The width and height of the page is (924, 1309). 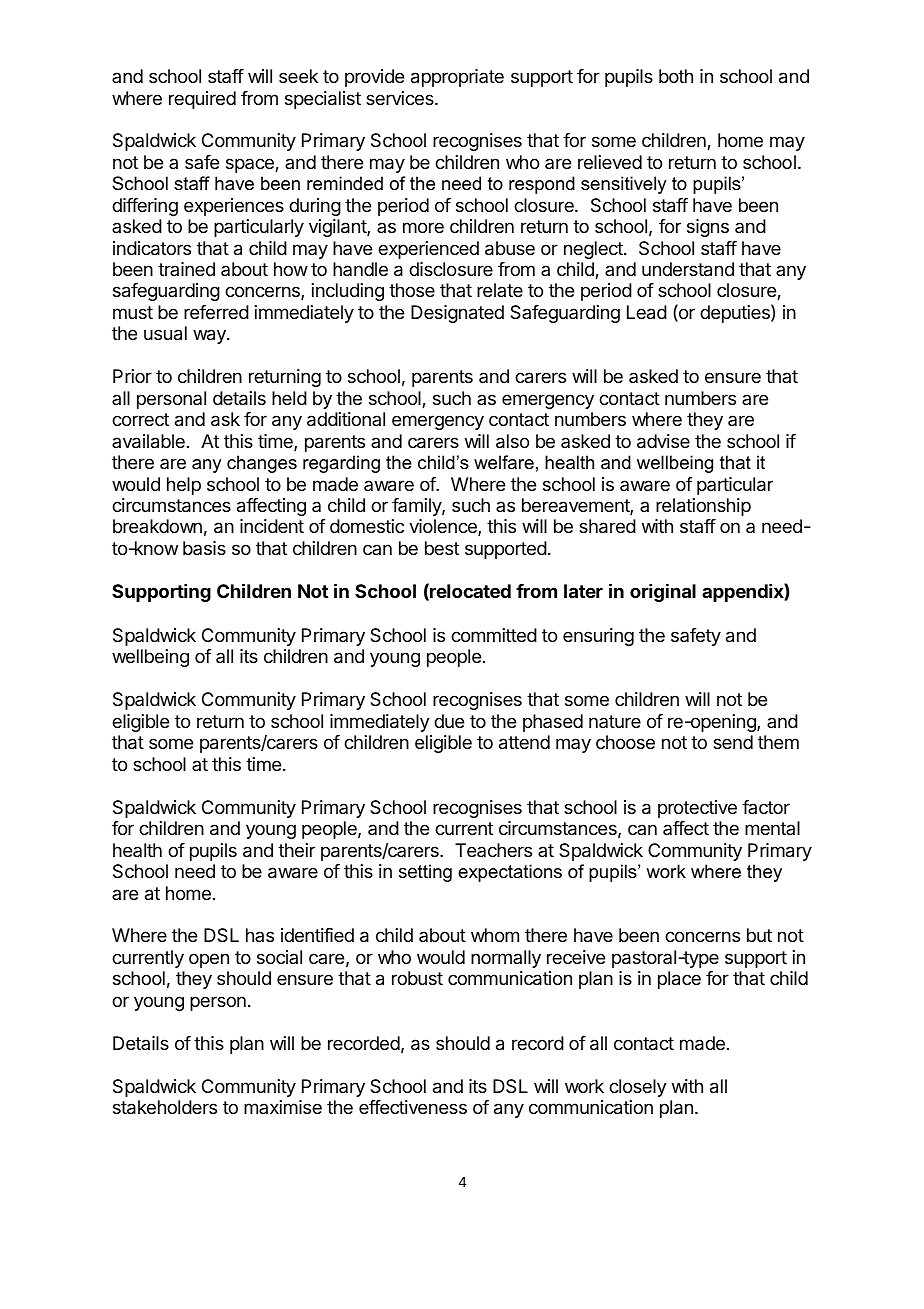 What do you see at coordinates (676, 76) in the page?
I see `both` at bounding box center [676, 76].
